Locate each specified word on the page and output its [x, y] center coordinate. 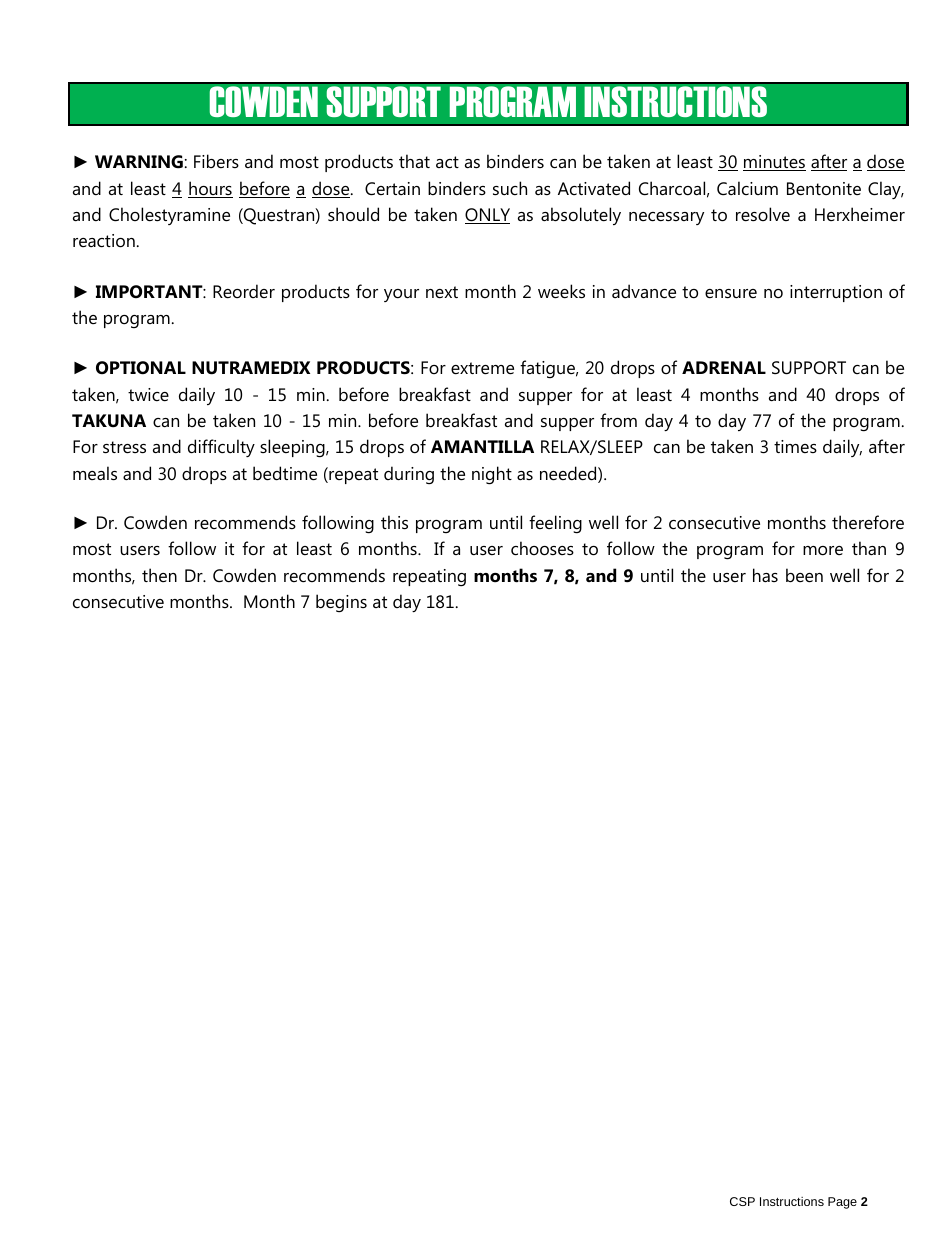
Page [842, 1203]
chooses [542, 548]
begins [341, 603]
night [492, 475]
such [510, 188]
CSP [742, 1201]
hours [210, 189]
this [394, 522]
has [765, 575]
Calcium [747, 188]
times [795, 446]
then [159, 575]
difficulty [221, 448]
